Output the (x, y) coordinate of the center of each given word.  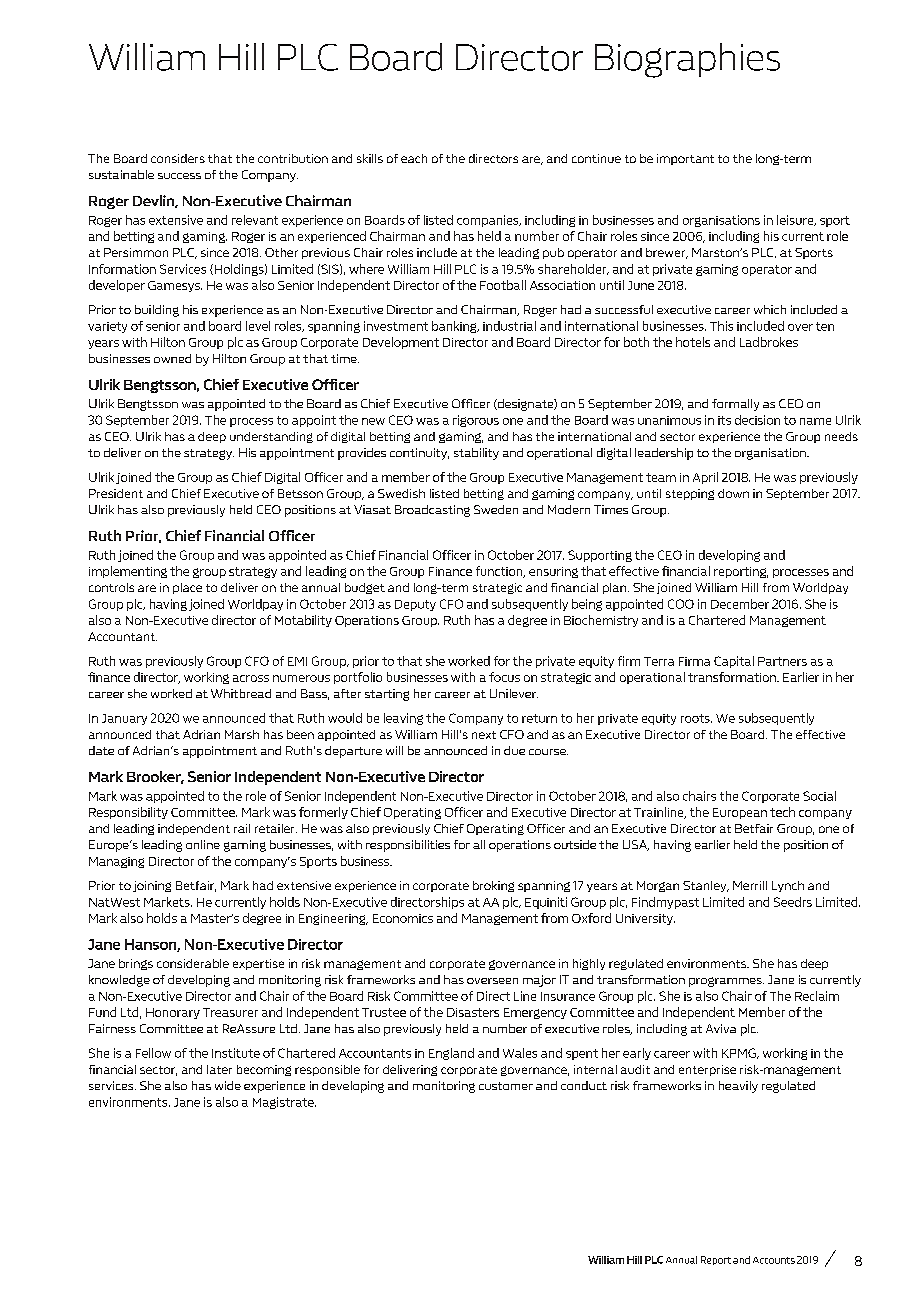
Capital (734, 662)
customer (506, 1086)
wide (228, 1085)
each (414, 158)
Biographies (687, 60)
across (251, 678)
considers (178, 158)
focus (504, 677)
